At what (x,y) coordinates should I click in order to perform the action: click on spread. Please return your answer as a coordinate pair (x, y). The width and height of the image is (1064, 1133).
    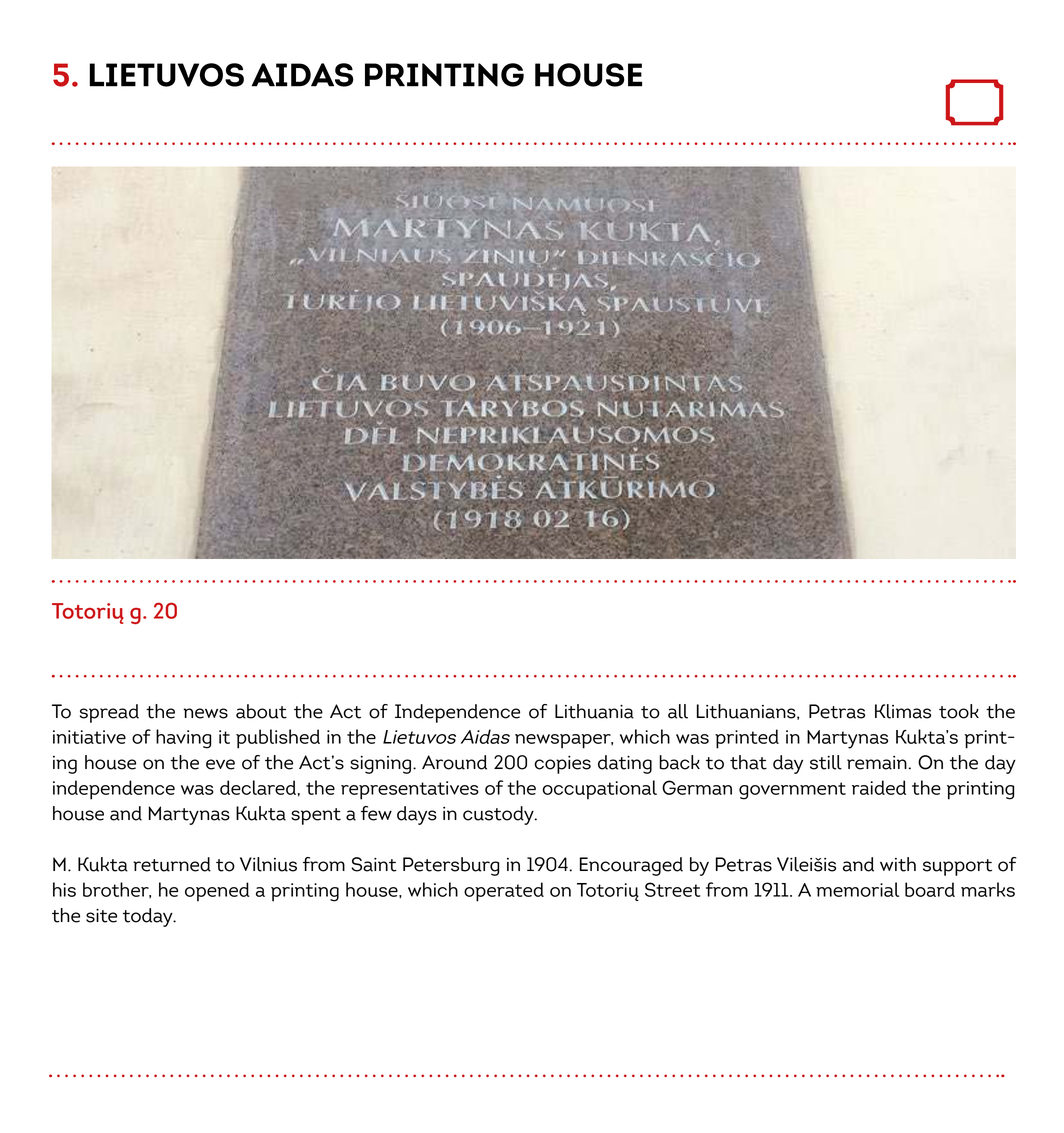
    Looking at the image, I should click on (109, 713).
